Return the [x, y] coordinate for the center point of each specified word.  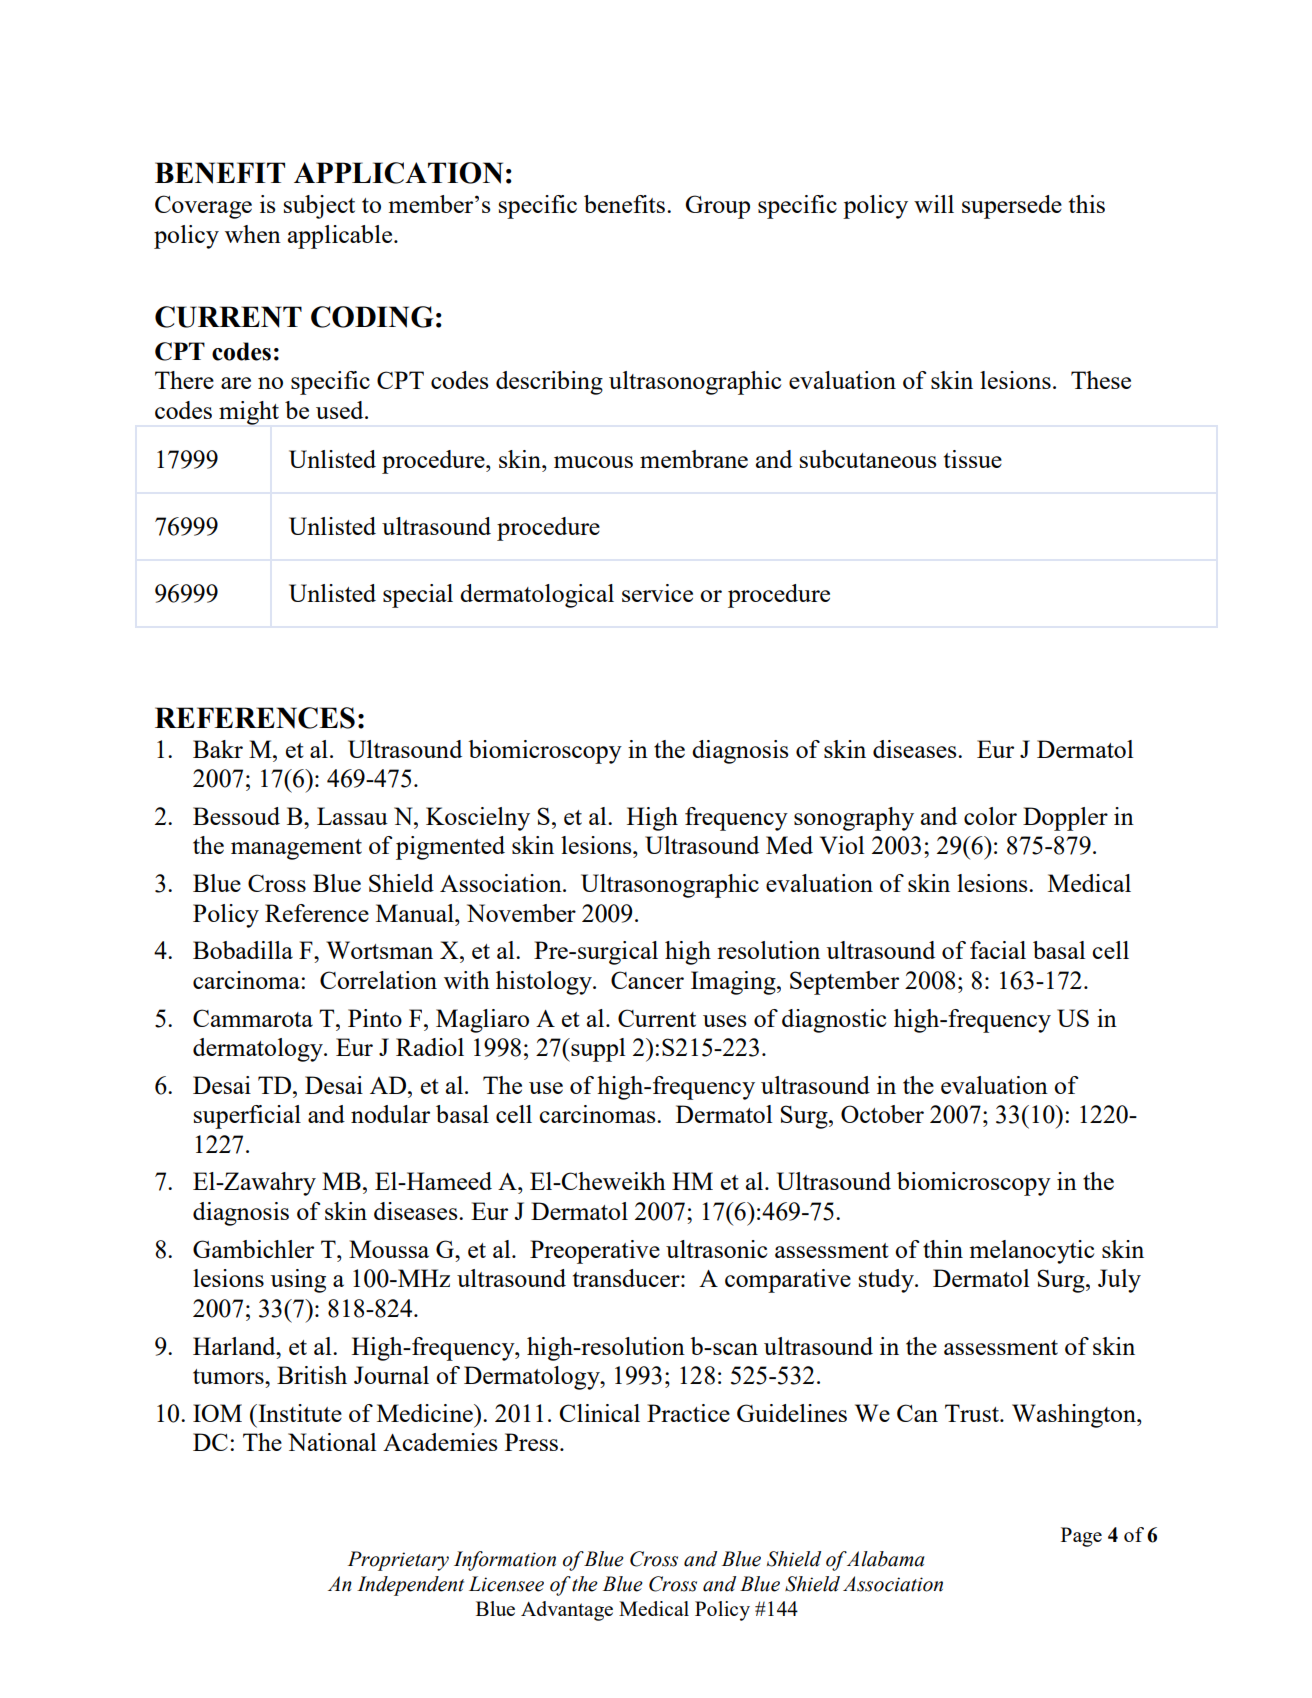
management [296, 849]
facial [998, 950]
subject [319, 207]
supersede [1012, 207]
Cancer [647, 980]
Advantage [567, 1611]
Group [717, 207]
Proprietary [398, 1561]
